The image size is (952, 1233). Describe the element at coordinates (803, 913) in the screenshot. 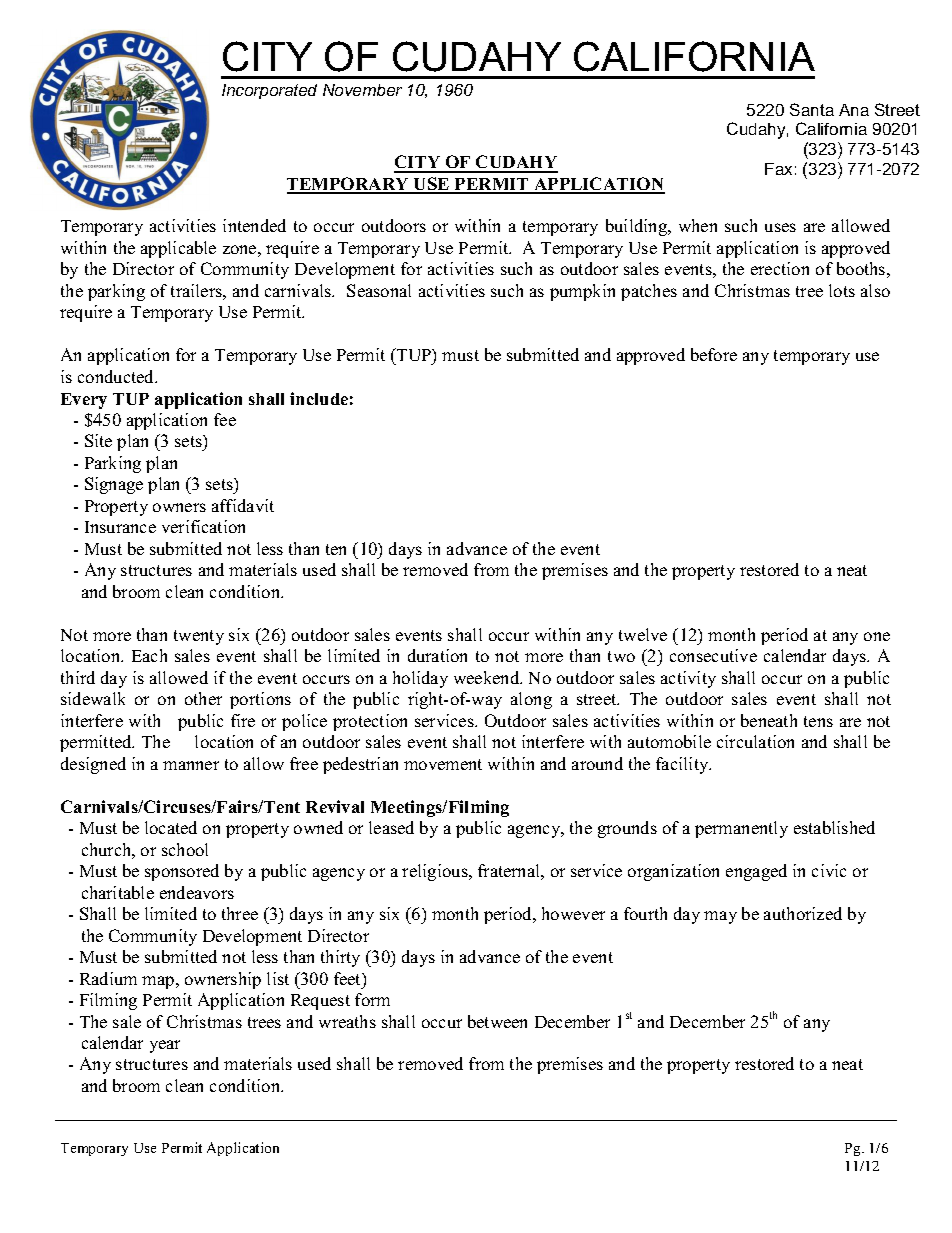

I see `authorized` at that location.
